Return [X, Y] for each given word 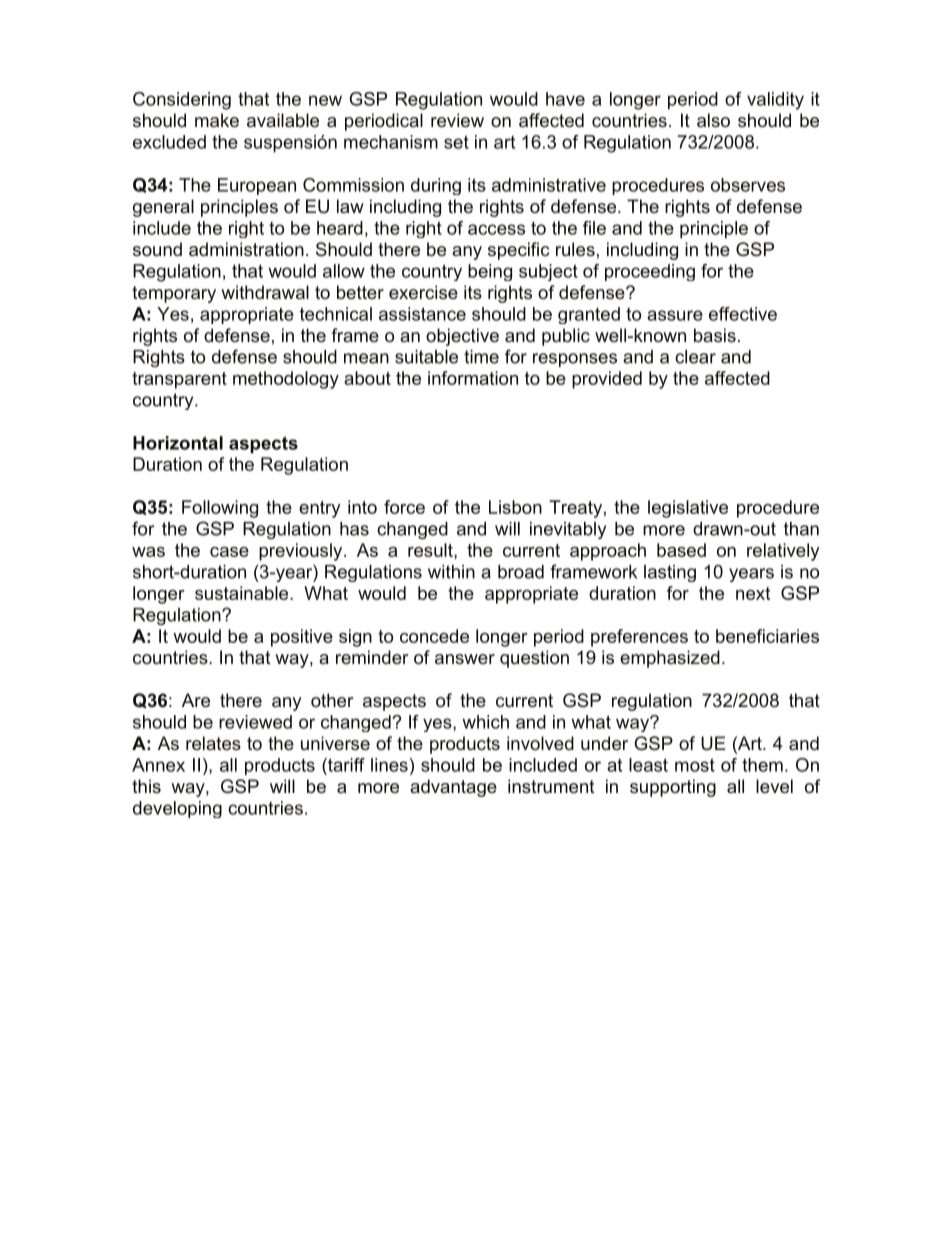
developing [177, 809]
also [713, 120]
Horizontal [178, 443]
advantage [453, 788]
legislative [688, 509]
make [217, 120]
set [456, 142]
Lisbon [515, 507]
